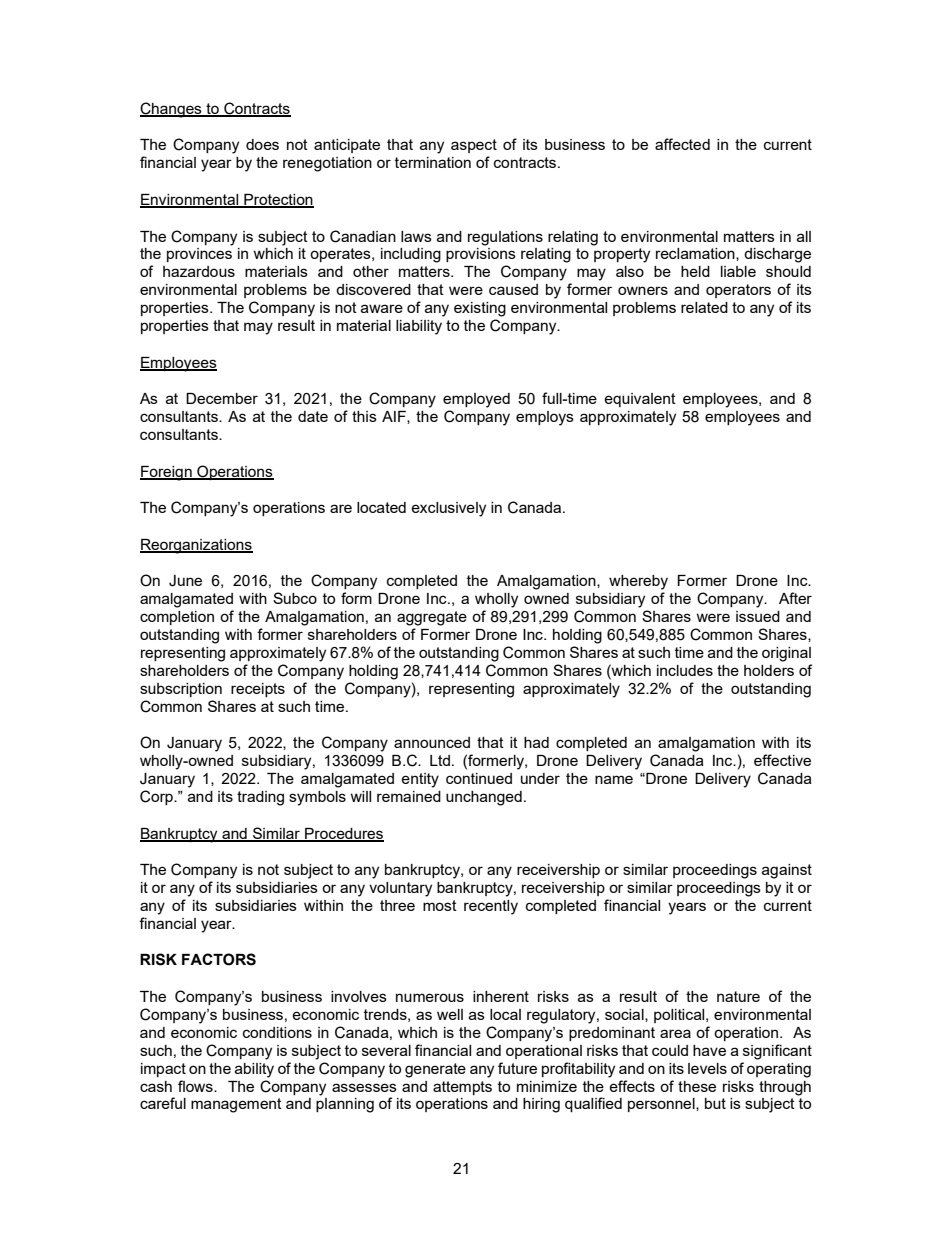 The width and height of the page is (952, 1233). I want to click on employed, so click(476, 400).
